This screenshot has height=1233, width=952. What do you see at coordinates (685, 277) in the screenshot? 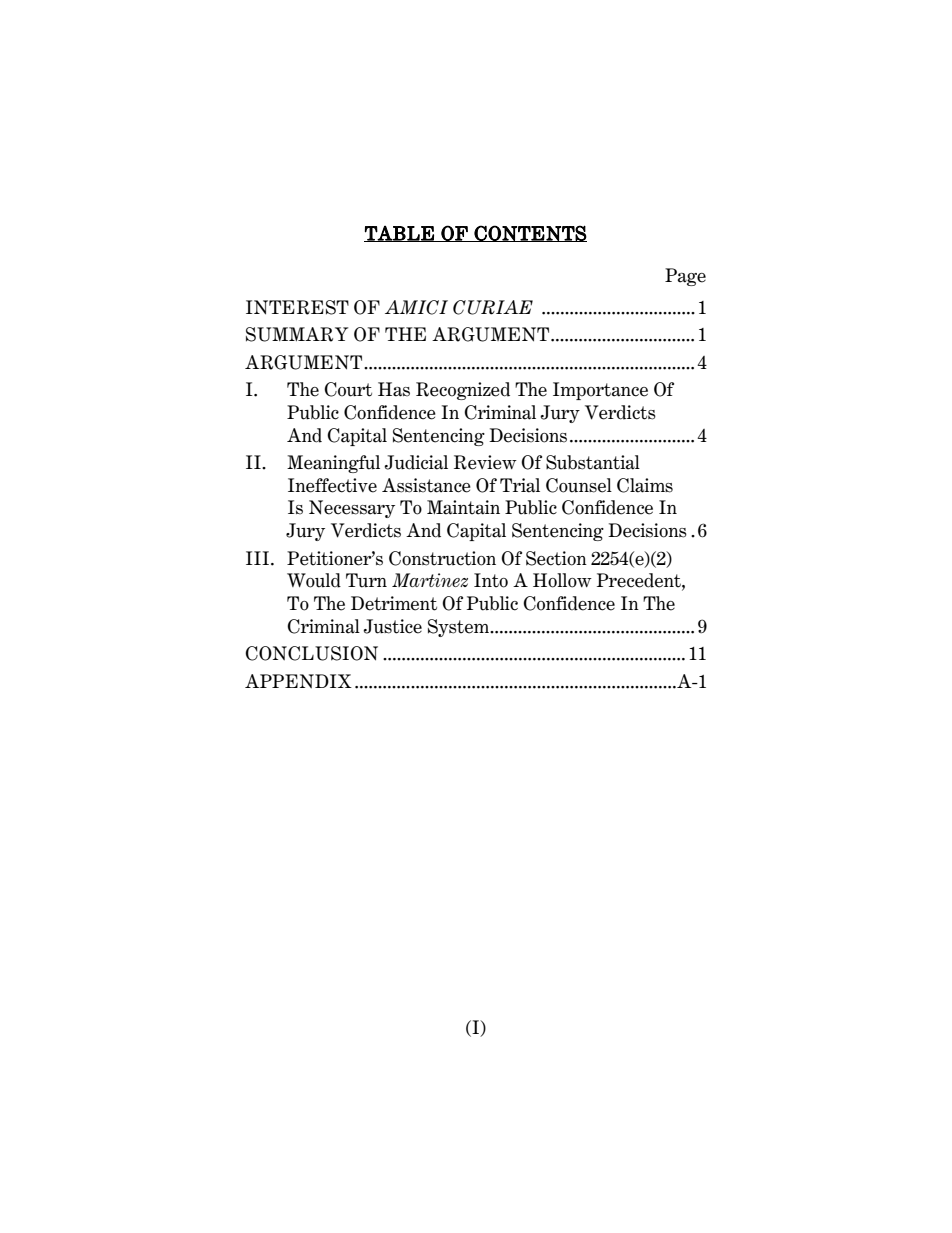
I see `Page` at bounding box center [685, 277].
